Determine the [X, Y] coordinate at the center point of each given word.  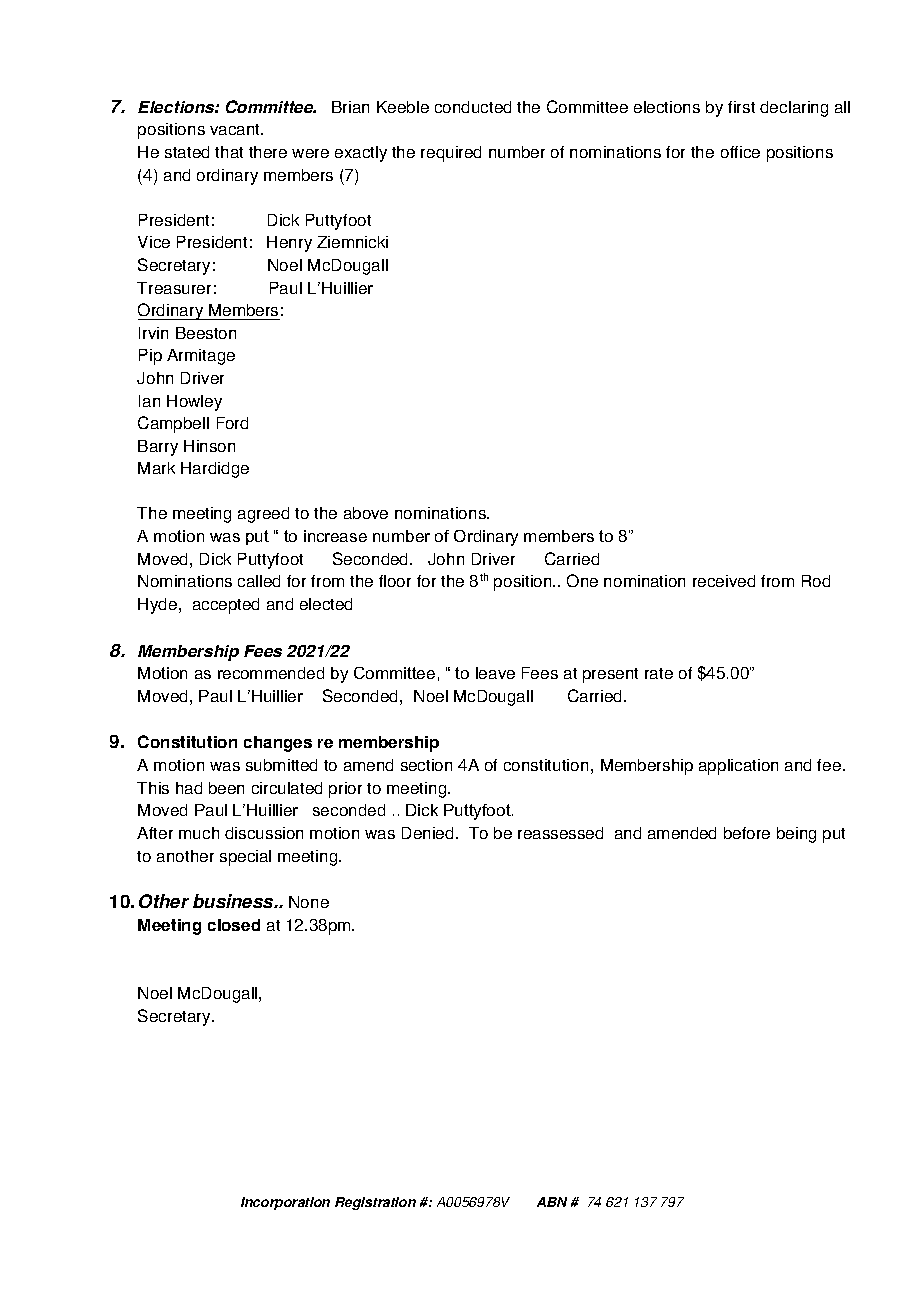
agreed [263, 515]
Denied [427, 833]
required [451, 154]
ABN [552, 1202]
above [366, 513]
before [747, 833]
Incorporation [285, 1203]
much [199, 833]
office [740, 152]
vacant [236, 129]
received [724, 581]
